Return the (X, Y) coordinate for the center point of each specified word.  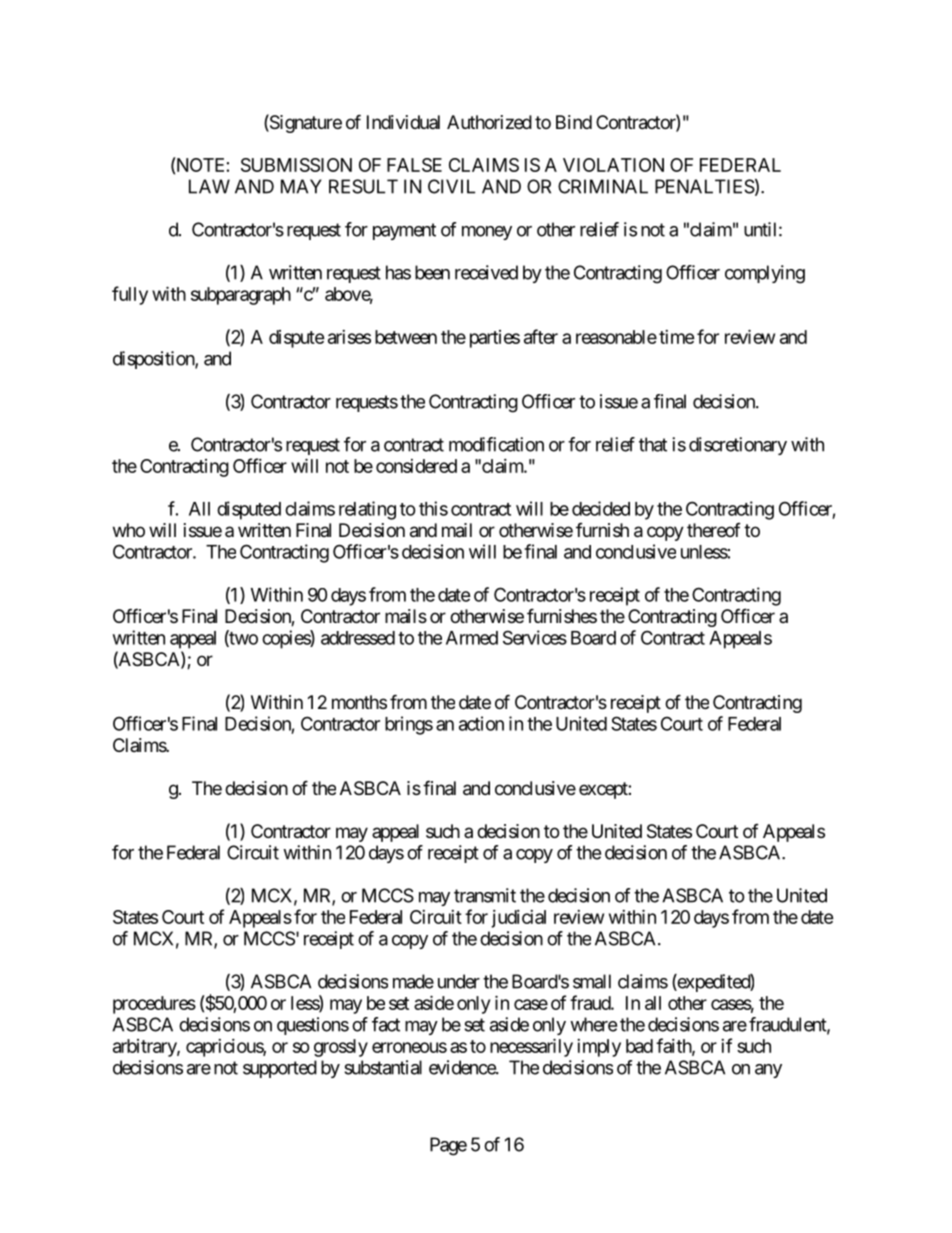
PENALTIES (705, 186)
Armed (472, 638)
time (677, 337)
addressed (358, 638)
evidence (463, 1067)
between (406, 337)
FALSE (414, 165)
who (129, 530)
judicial (518, 919)
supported (280, 1069)
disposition (154, 360)
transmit (485, 895)
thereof (714, 530)
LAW (209, 186)
